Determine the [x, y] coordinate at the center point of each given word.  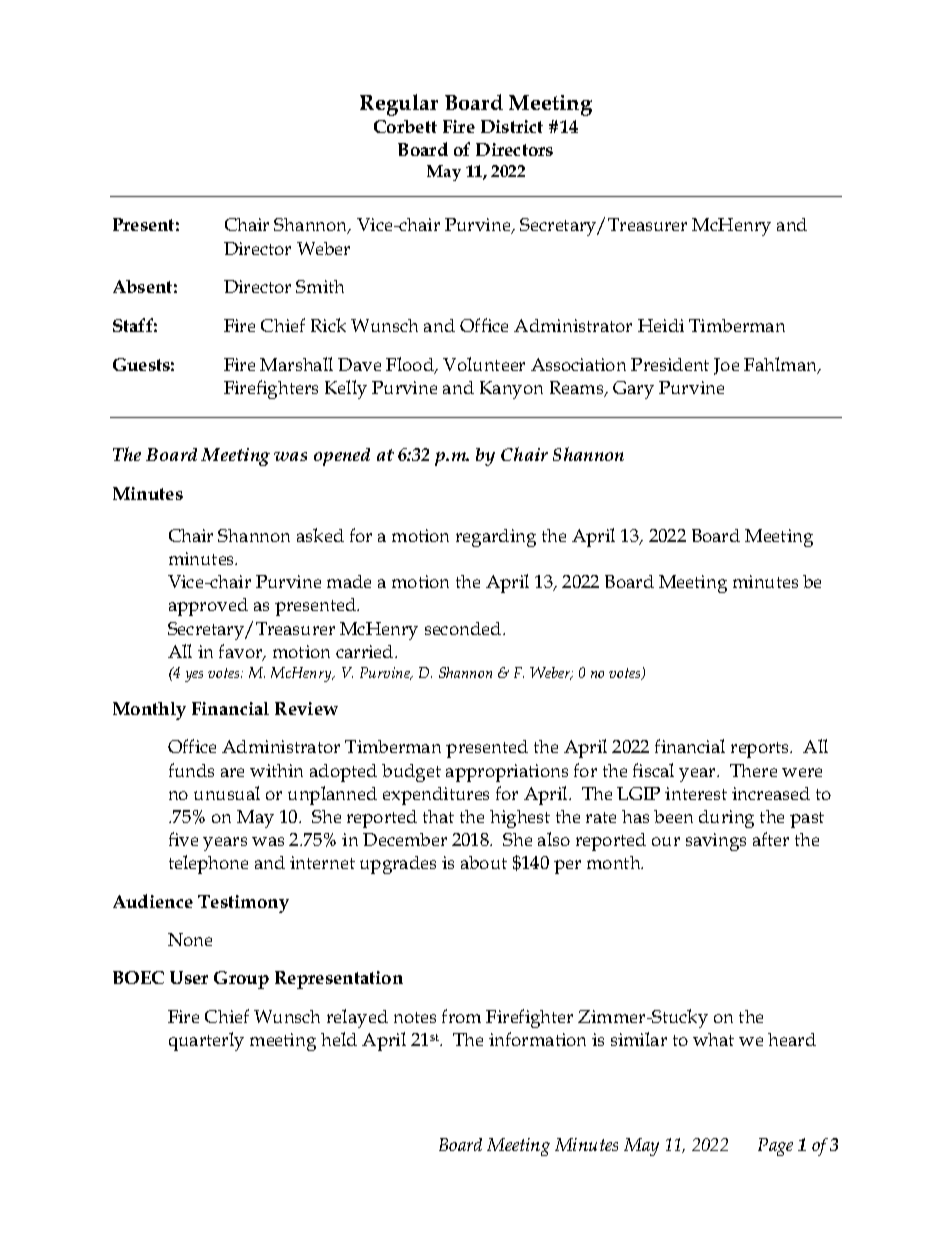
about [484, 862]
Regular [399, 105]
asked [320, 535]
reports [761, 750]
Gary [633, 390]
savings [716, 842]
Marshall [296, 364]
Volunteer [484, 364]
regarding [496, 538]
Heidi [661, 325]
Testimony [243, 904]
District [512, 126]
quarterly [206, 1041]
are [232, 772]
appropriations [507, 773]
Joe [726, 366]
